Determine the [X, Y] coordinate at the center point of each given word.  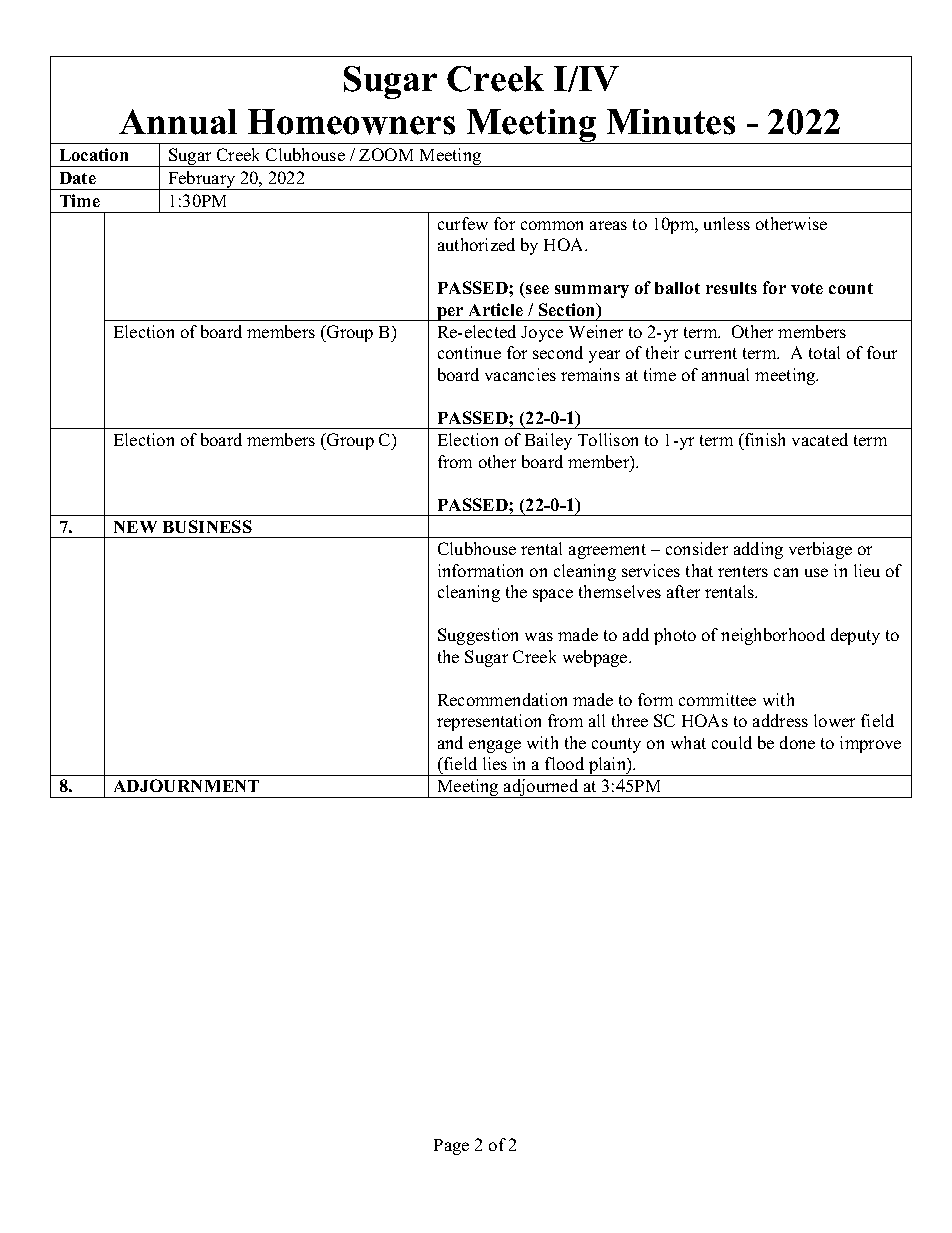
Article [496, 309]
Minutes [671, 122]
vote [807, 288]
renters [743, 571]
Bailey [548, 441]
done [797, 742]
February [202, 180]
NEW [135, 527]
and [450, 742]
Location [94, 154]
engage [495, 746]
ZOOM [386, 154]
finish [764, 439]
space [553, 595]
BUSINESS [207, 526]
